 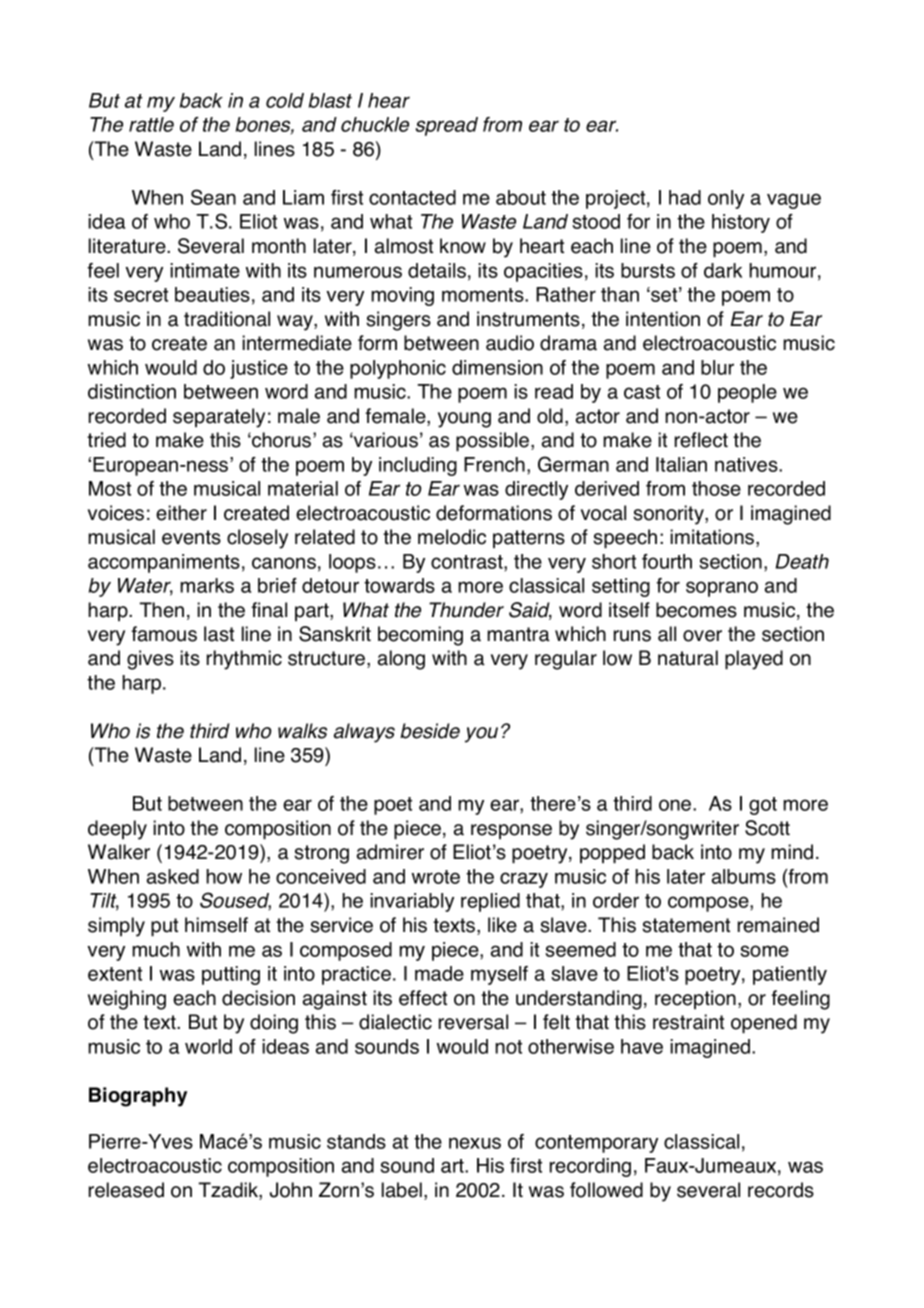 What do you see at coordinates (164, 634) in the image?
I see `famous` at bounding box center [164, 634].
